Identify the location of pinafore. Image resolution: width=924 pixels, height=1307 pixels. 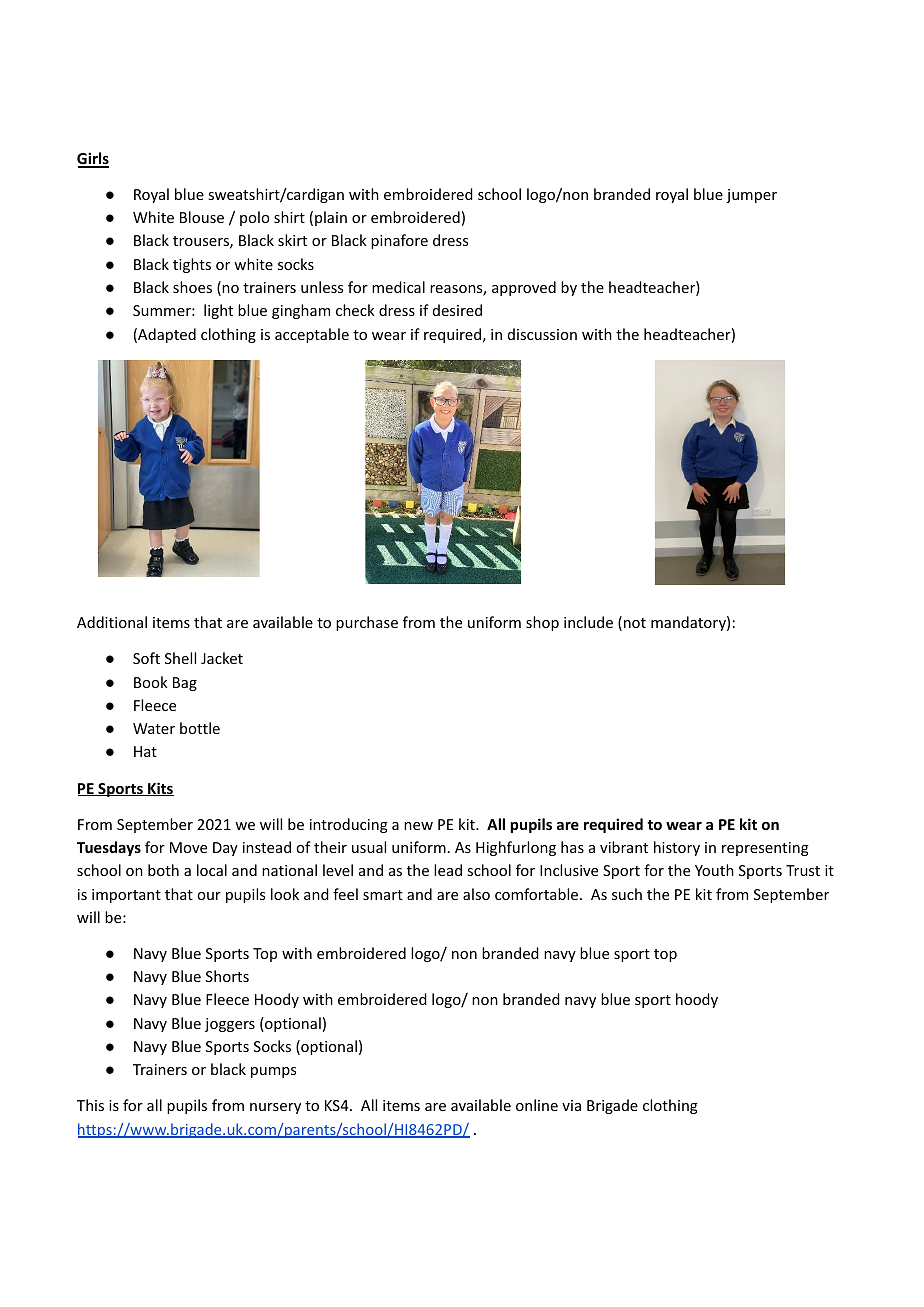
(399, 241).
